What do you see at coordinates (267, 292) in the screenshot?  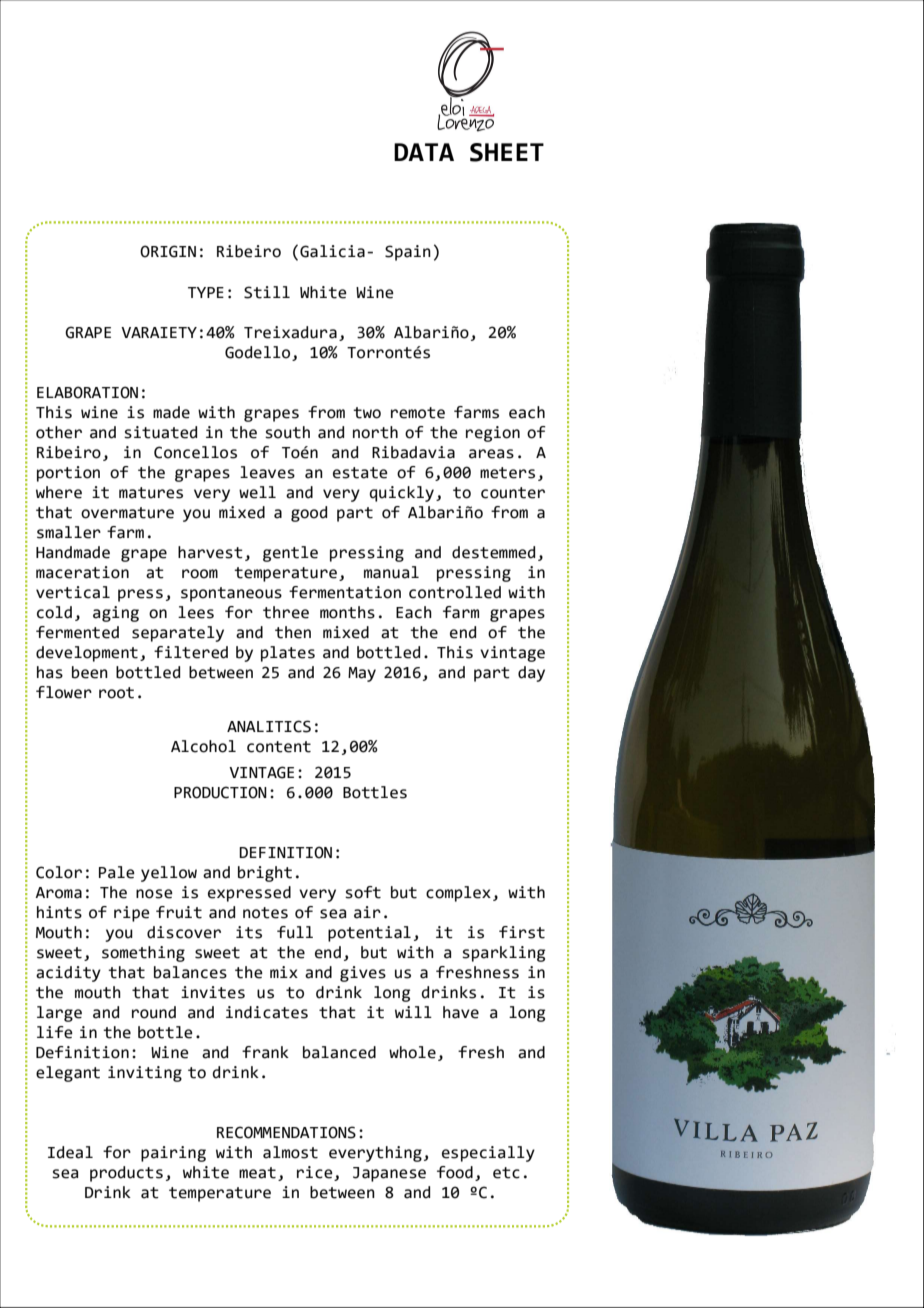 I see `Still` at bounding box center [267, 292].
